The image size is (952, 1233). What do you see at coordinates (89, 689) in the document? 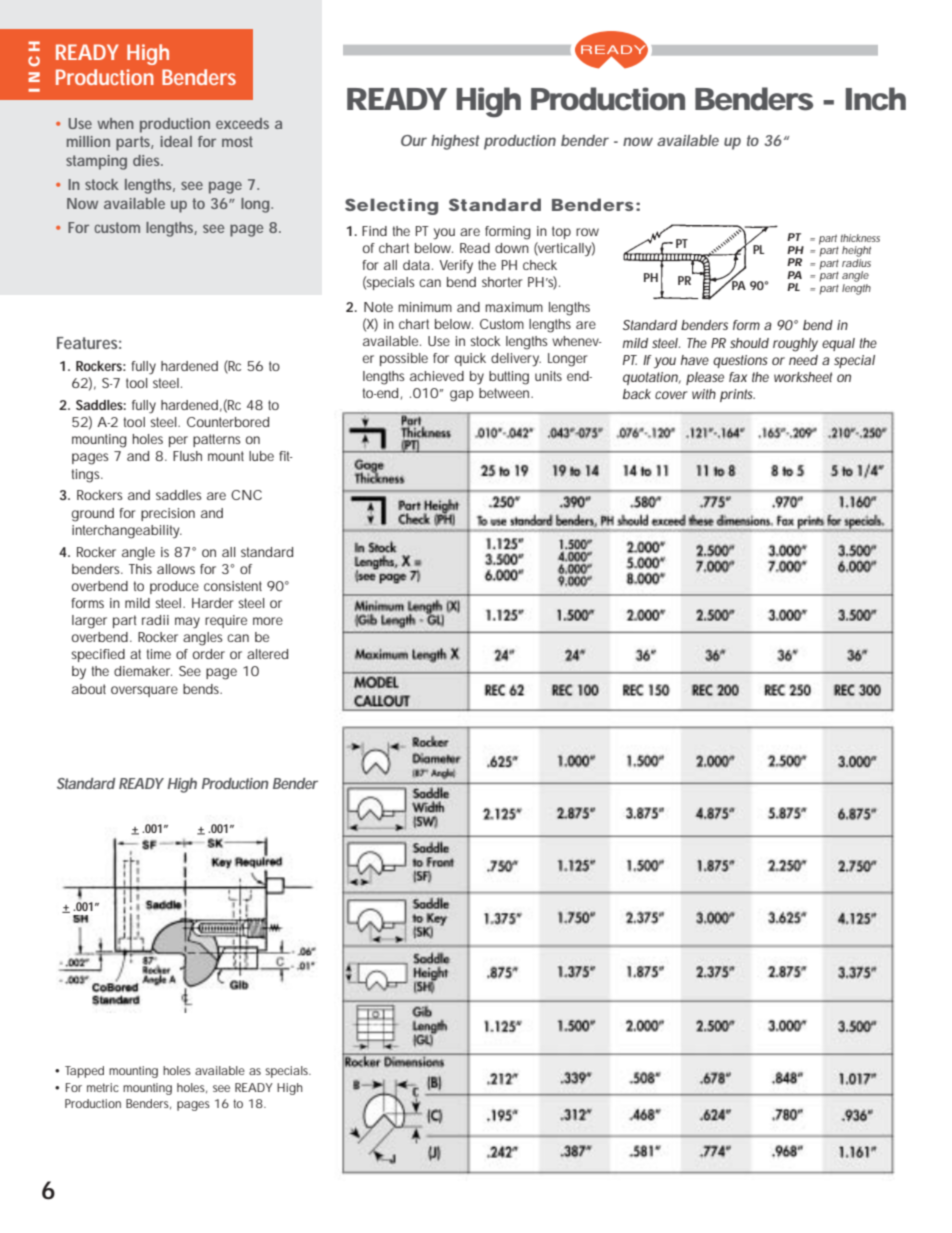
I see `about` at bounding box center [89, 689].
